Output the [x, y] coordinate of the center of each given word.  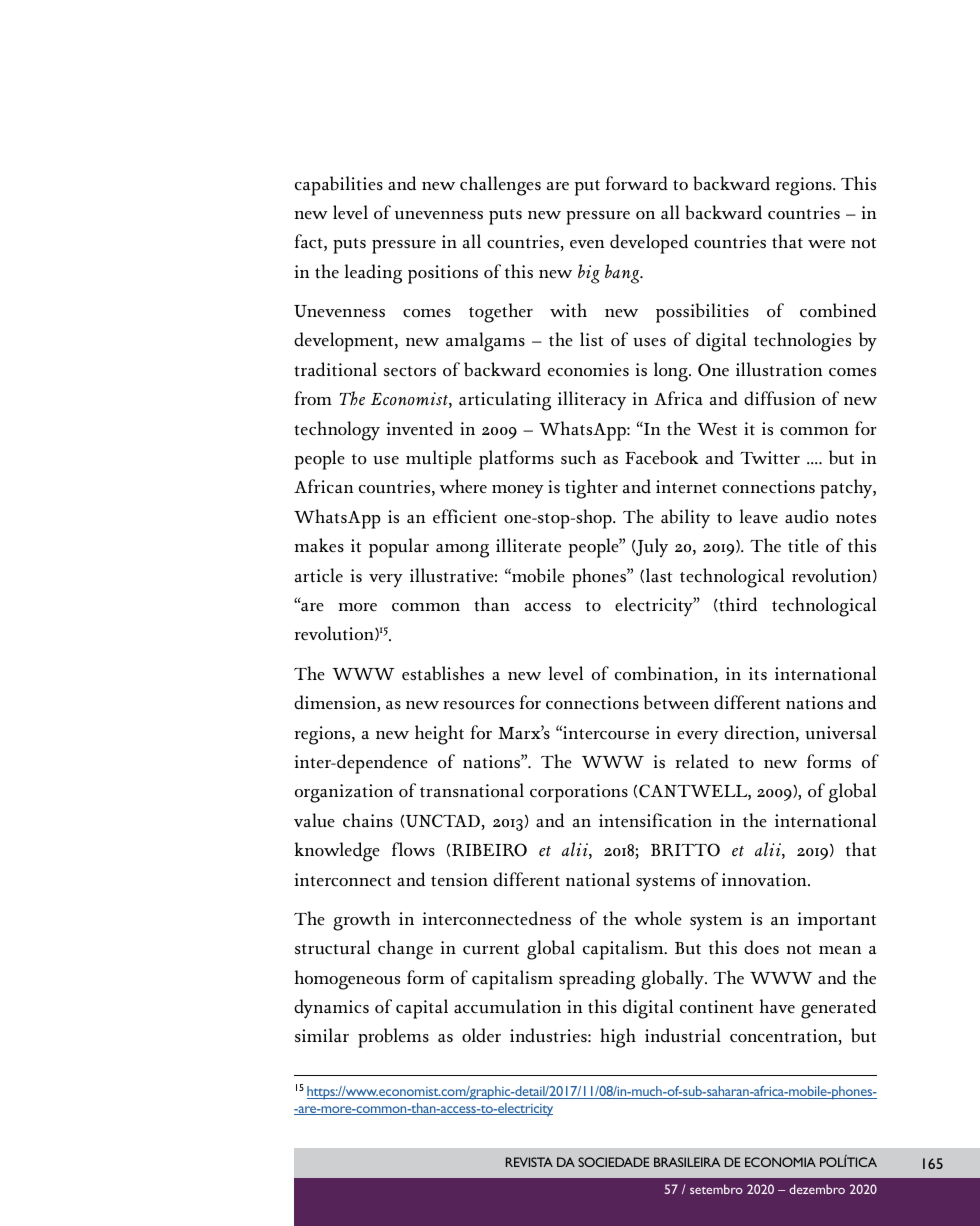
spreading [597, 980]
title [803, 545]
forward [637, 183]
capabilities [339, 186]
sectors [410, 371]
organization [344, 793]
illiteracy [592, 400]
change [405, 950]
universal [840, 732]
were [826, 244]
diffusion [779, 398]
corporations [579, 793]
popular [399, 548]
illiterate [528, 545]
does [761, 947]
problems [393, 1038]
